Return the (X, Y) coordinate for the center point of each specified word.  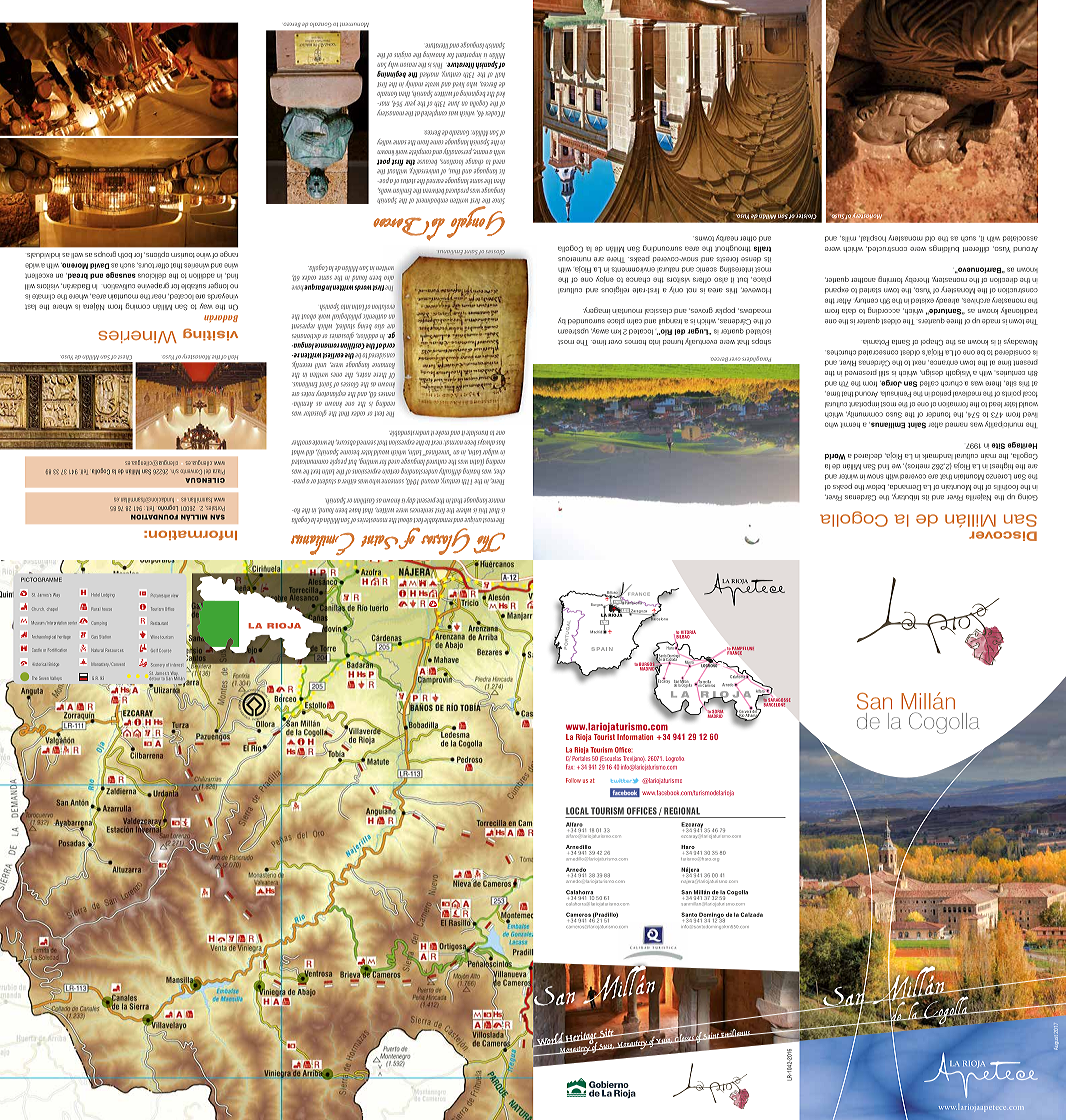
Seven (44, 678)
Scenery (158, 665)
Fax (569, 767)
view (174, 596)
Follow (573, 780)
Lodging (108, 595)
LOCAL (577, 811)
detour (155, 677)
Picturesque (160, 596)
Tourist (604, 737)
